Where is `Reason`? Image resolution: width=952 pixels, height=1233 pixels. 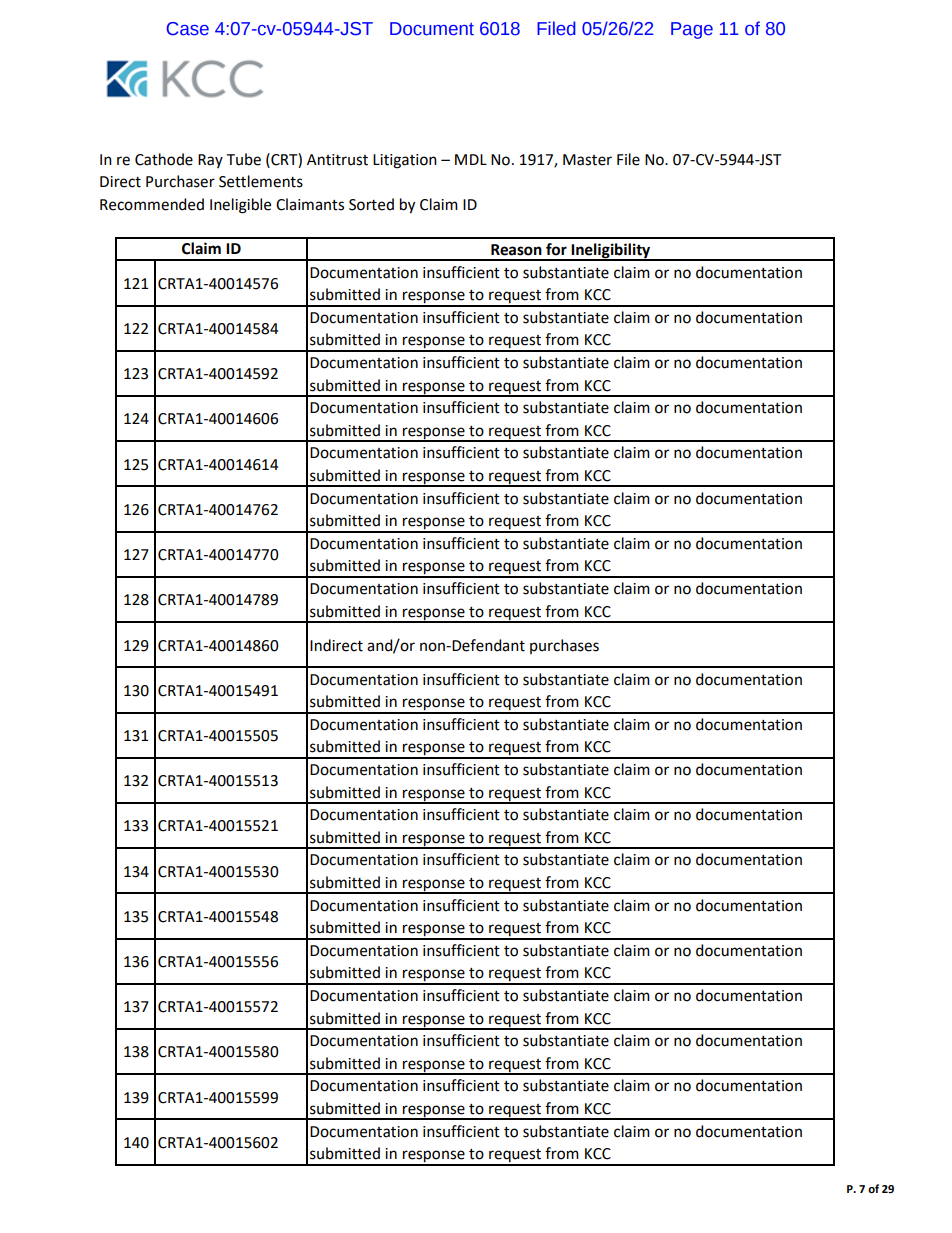 Reason is located at coordinates (516, 250).
